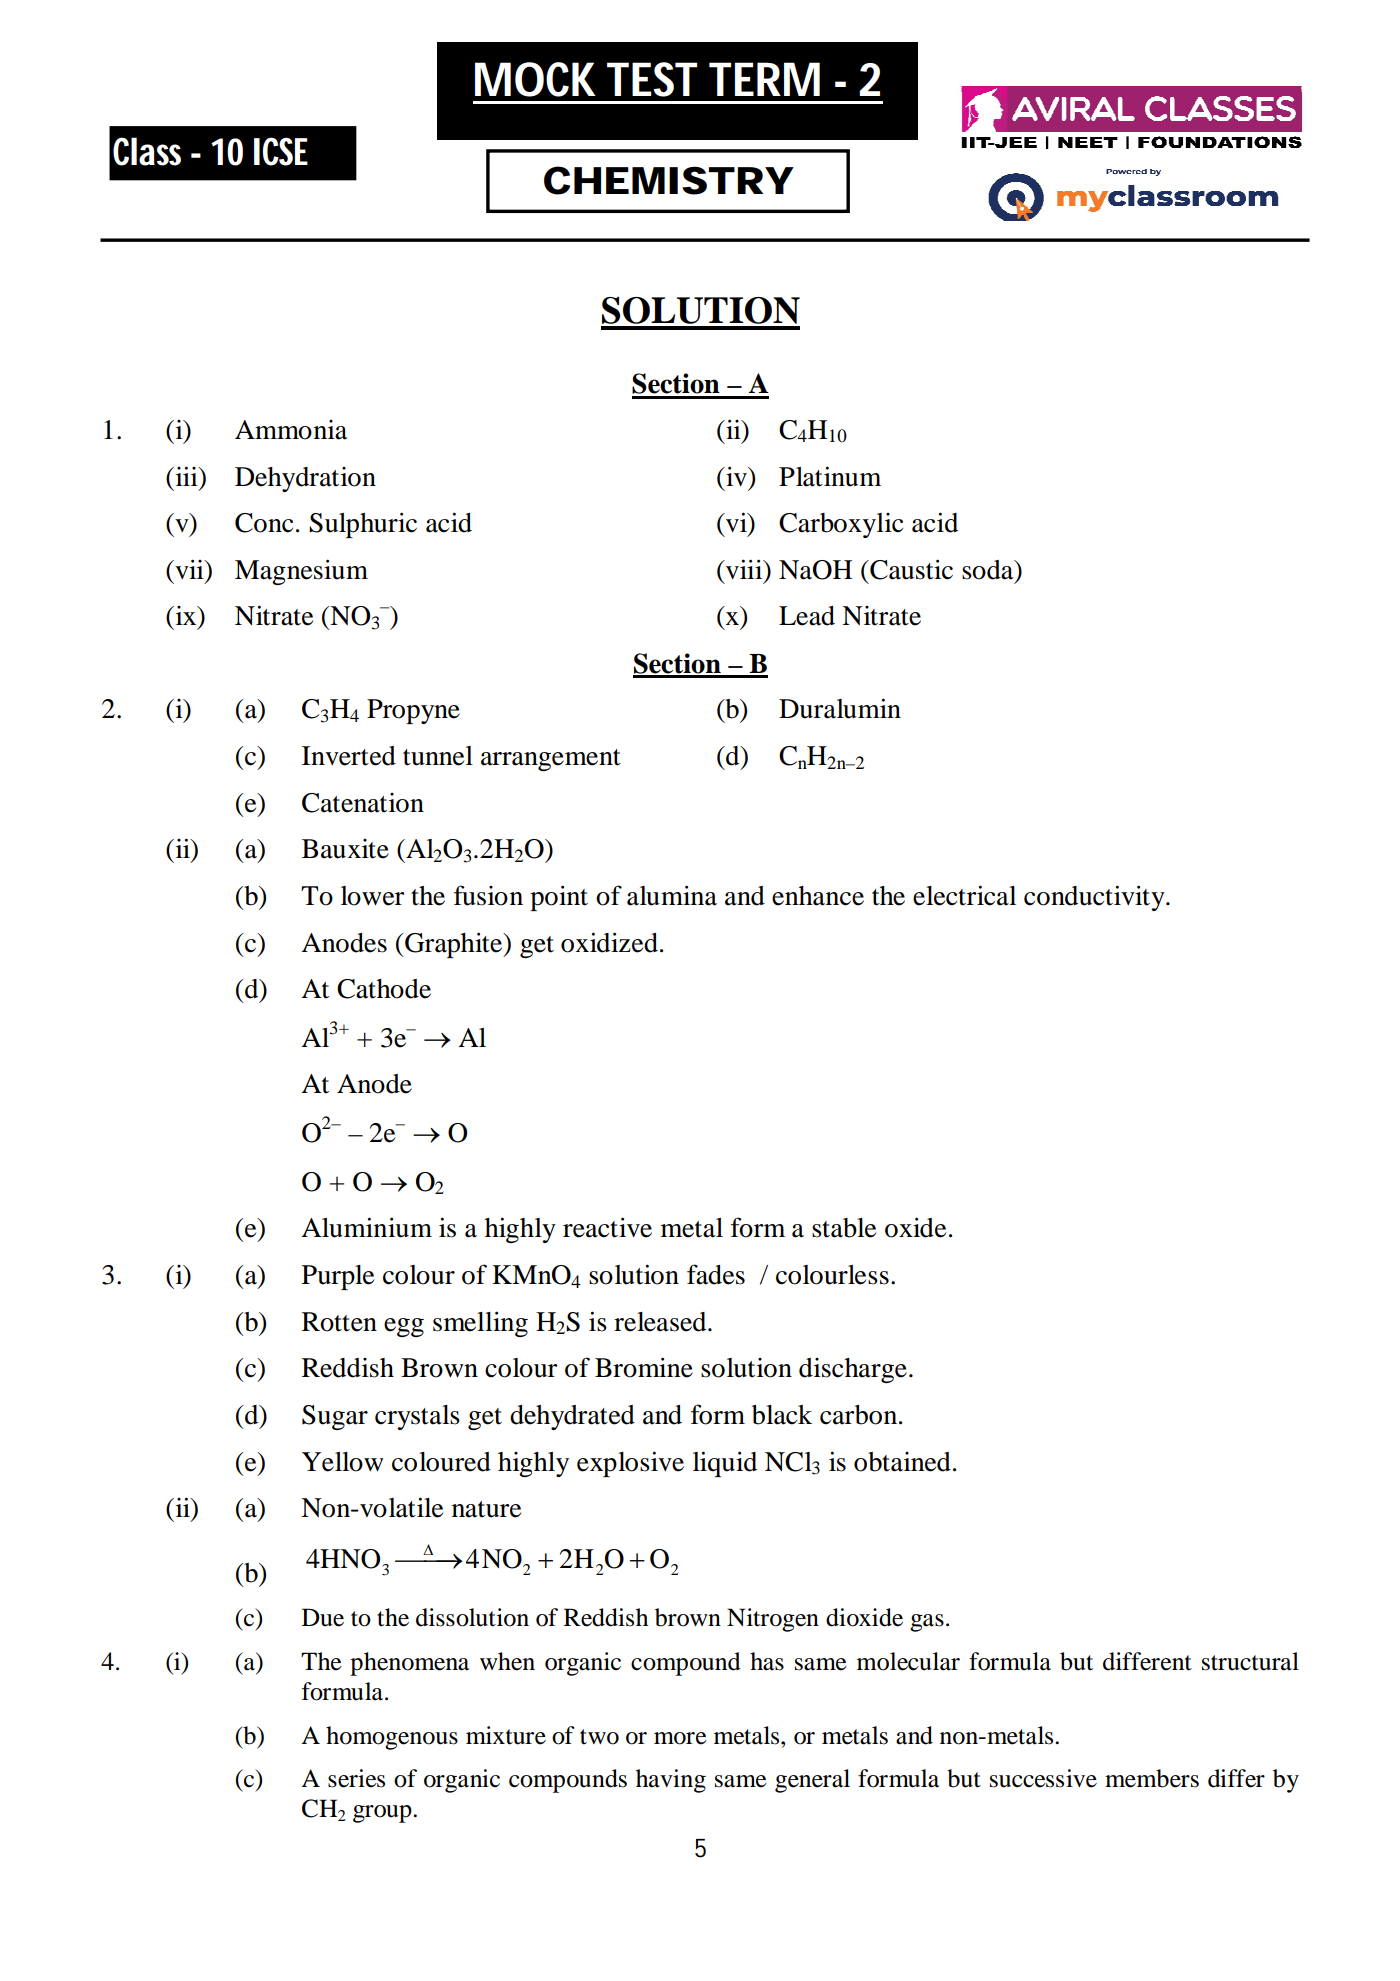 The height and width of the document is (1981, 1400). Describe the element at coordinates (764, 79) in the document. I see `TERM` at that location.
